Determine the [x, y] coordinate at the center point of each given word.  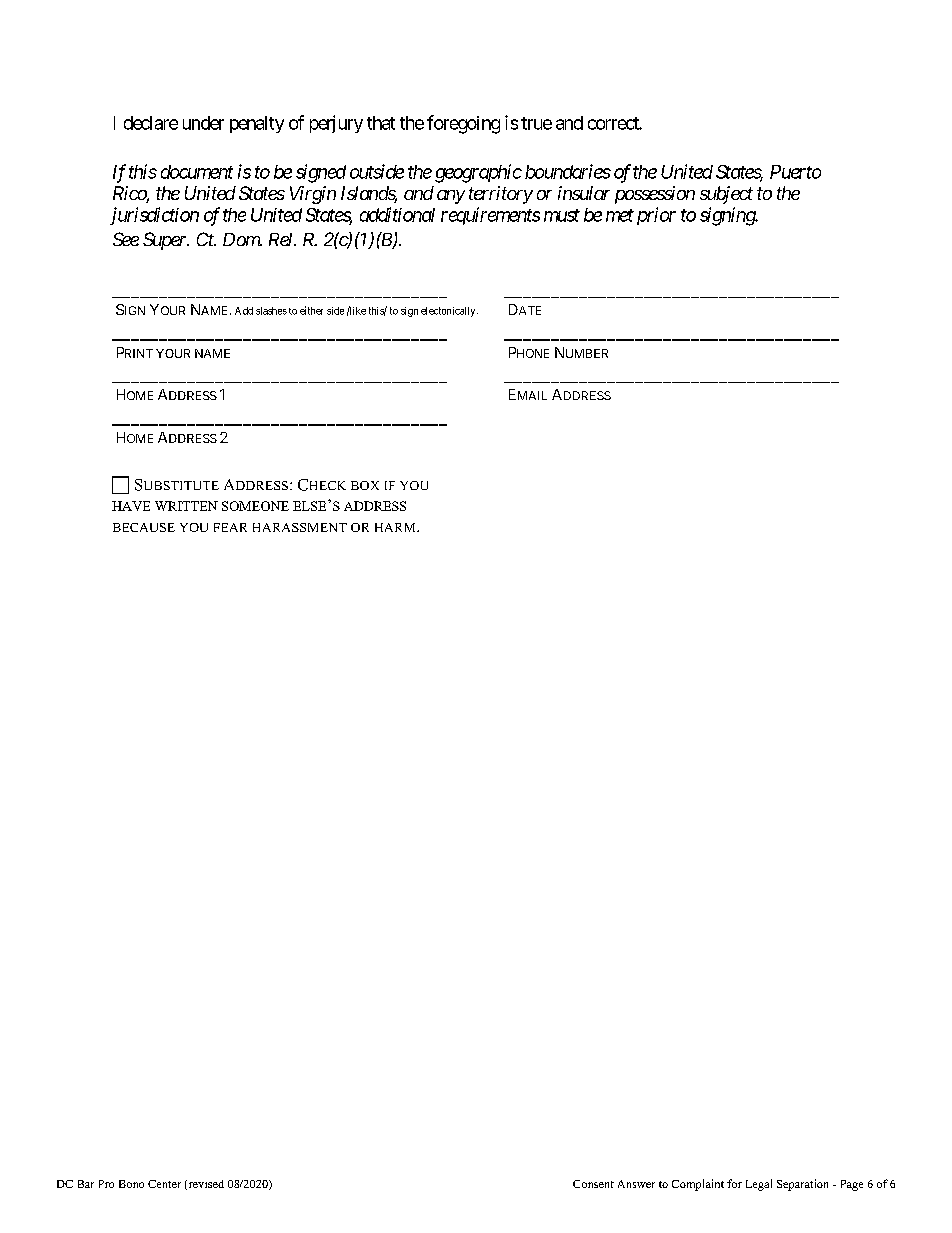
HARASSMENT [300, 527]
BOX [365, 485]
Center [164, 1184]
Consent [593, 1184]
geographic [478, 173]
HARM [396, 527]
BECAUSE [144, 527]
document [197, 172]
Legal [759, 1185]
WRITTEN [186, 506]
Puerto [795, 172]
